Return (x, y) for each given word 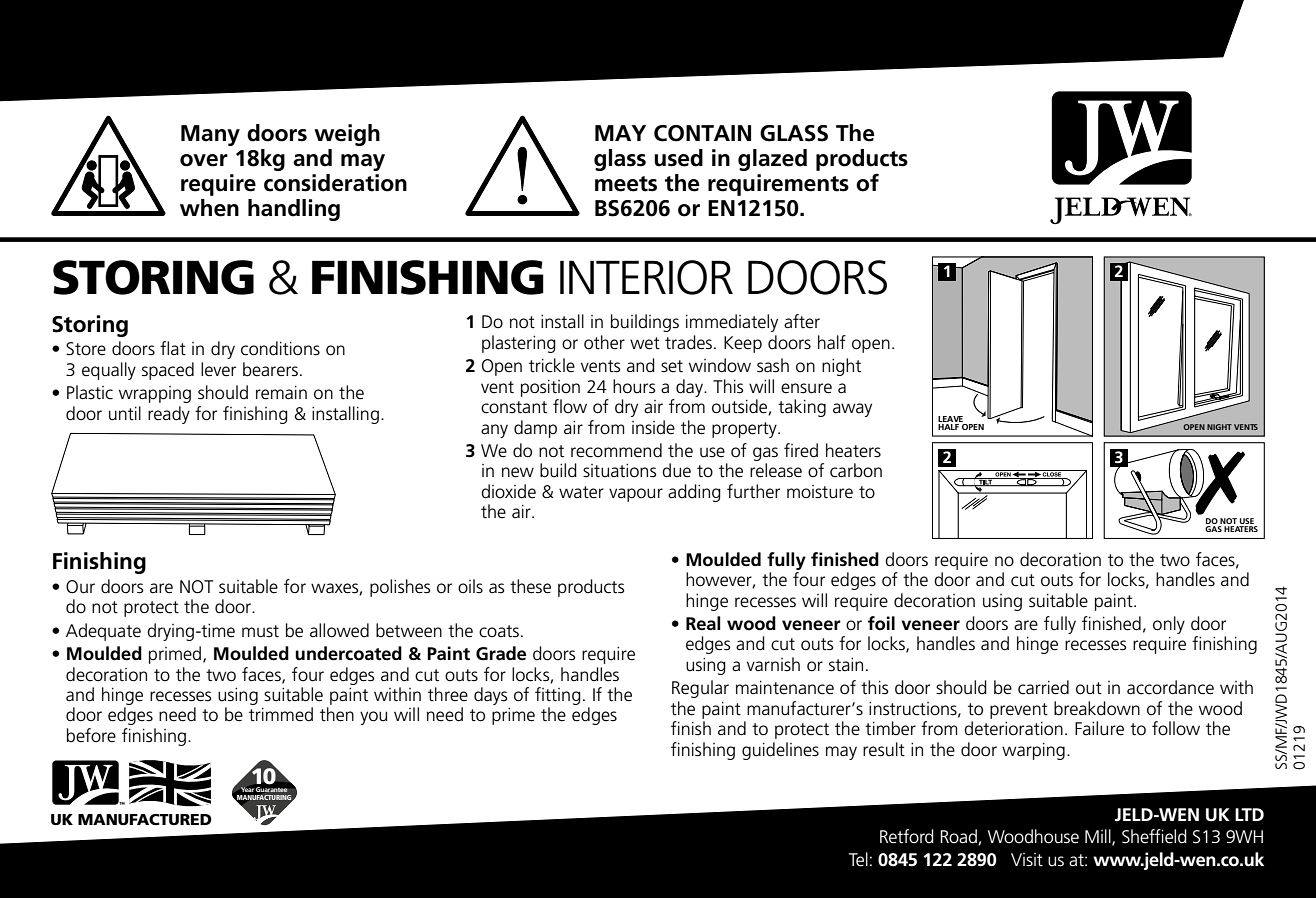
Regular (700, 689)
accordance (1170, 687)
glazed (772, 160)
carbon (856, 470)
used (678, 158)
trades (688, 342)
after (802, 321)
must (260, 631)
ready (169, 415)
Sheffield (1154, 836)
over (204, 160)
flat (173, 348)
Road (959, 837)
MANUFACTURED (145, 819)
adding (694, 493)
